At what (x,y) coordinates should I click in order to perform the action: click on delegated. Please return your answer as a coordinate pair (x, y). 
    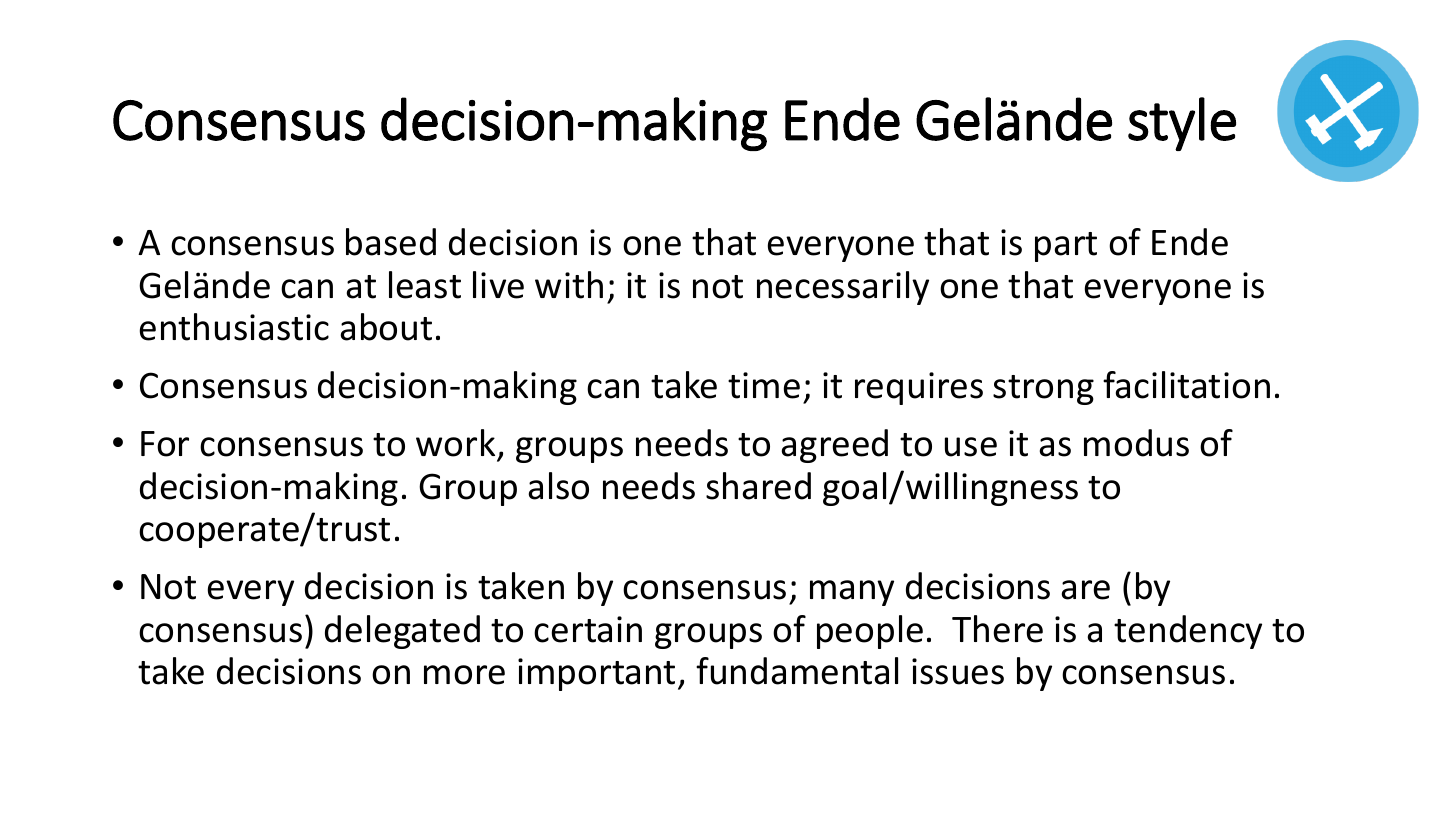
    Looking at the image, I should click on (402, 632).
